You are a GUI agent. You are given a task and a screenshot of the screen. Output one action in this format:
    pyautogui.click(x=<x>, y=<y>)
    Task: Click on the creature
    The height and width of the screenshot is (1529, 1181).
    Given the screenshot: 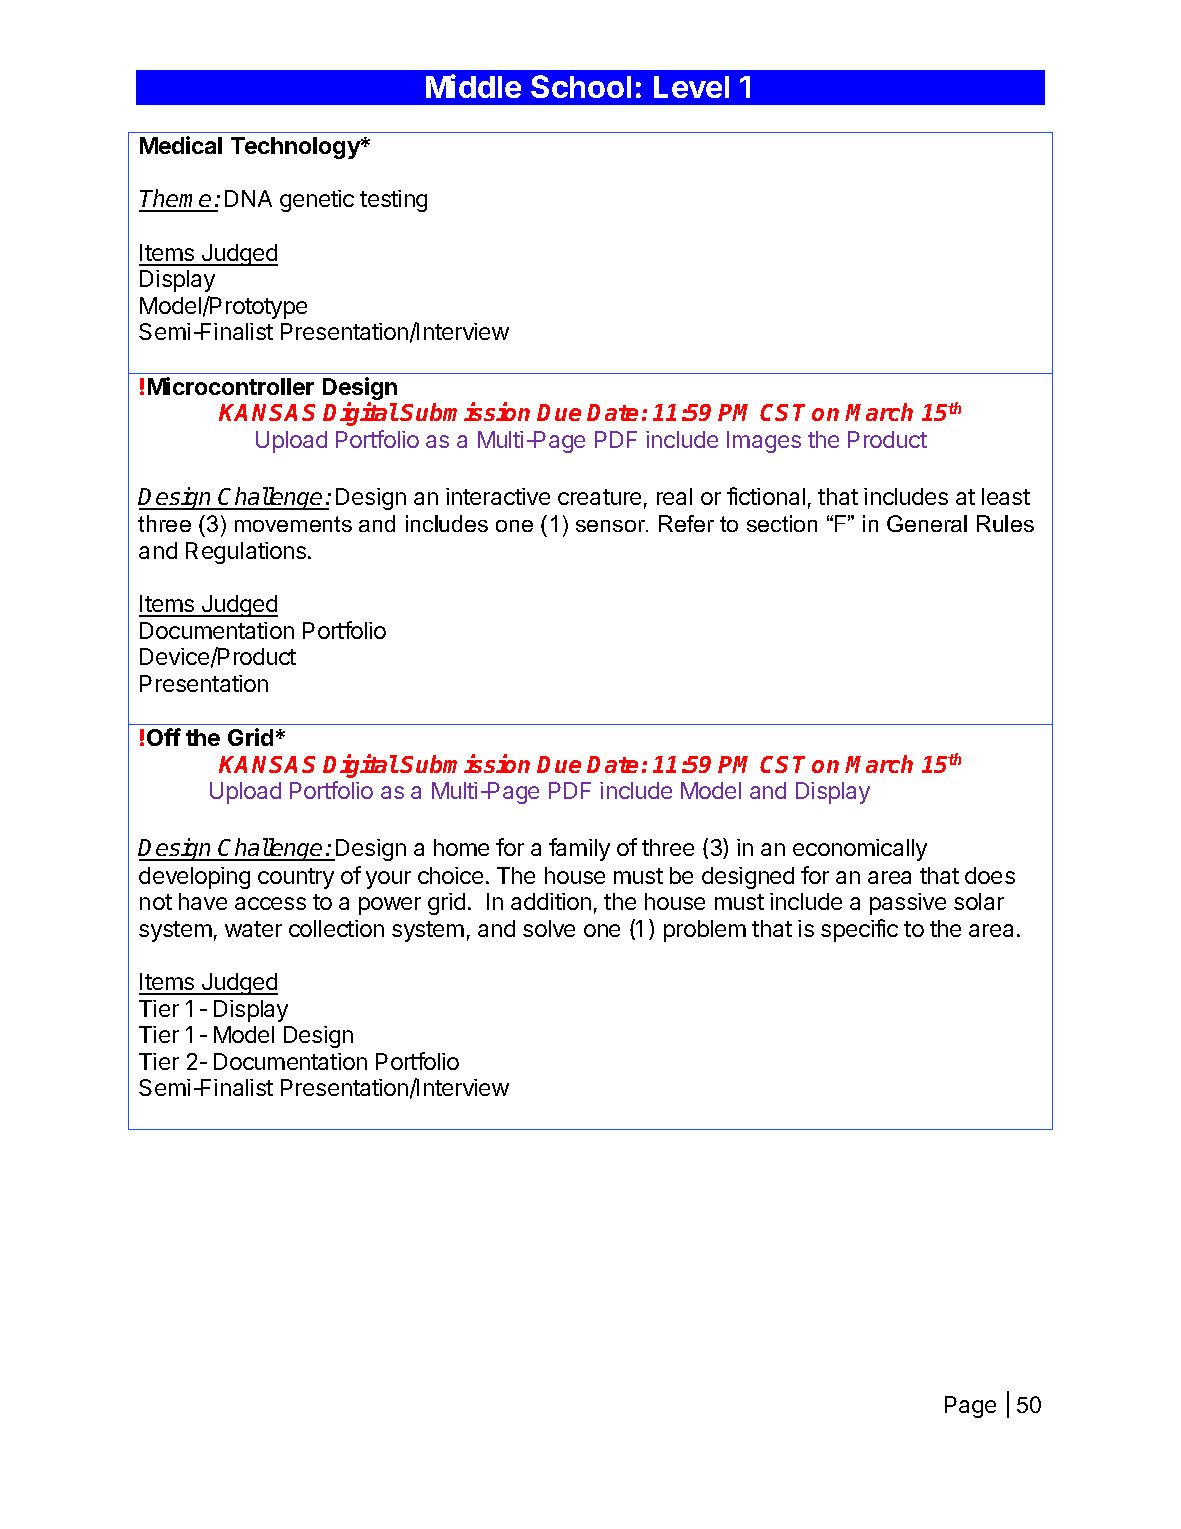 What is the action you would take?
    pyautogui.click(x=599, y=497)
